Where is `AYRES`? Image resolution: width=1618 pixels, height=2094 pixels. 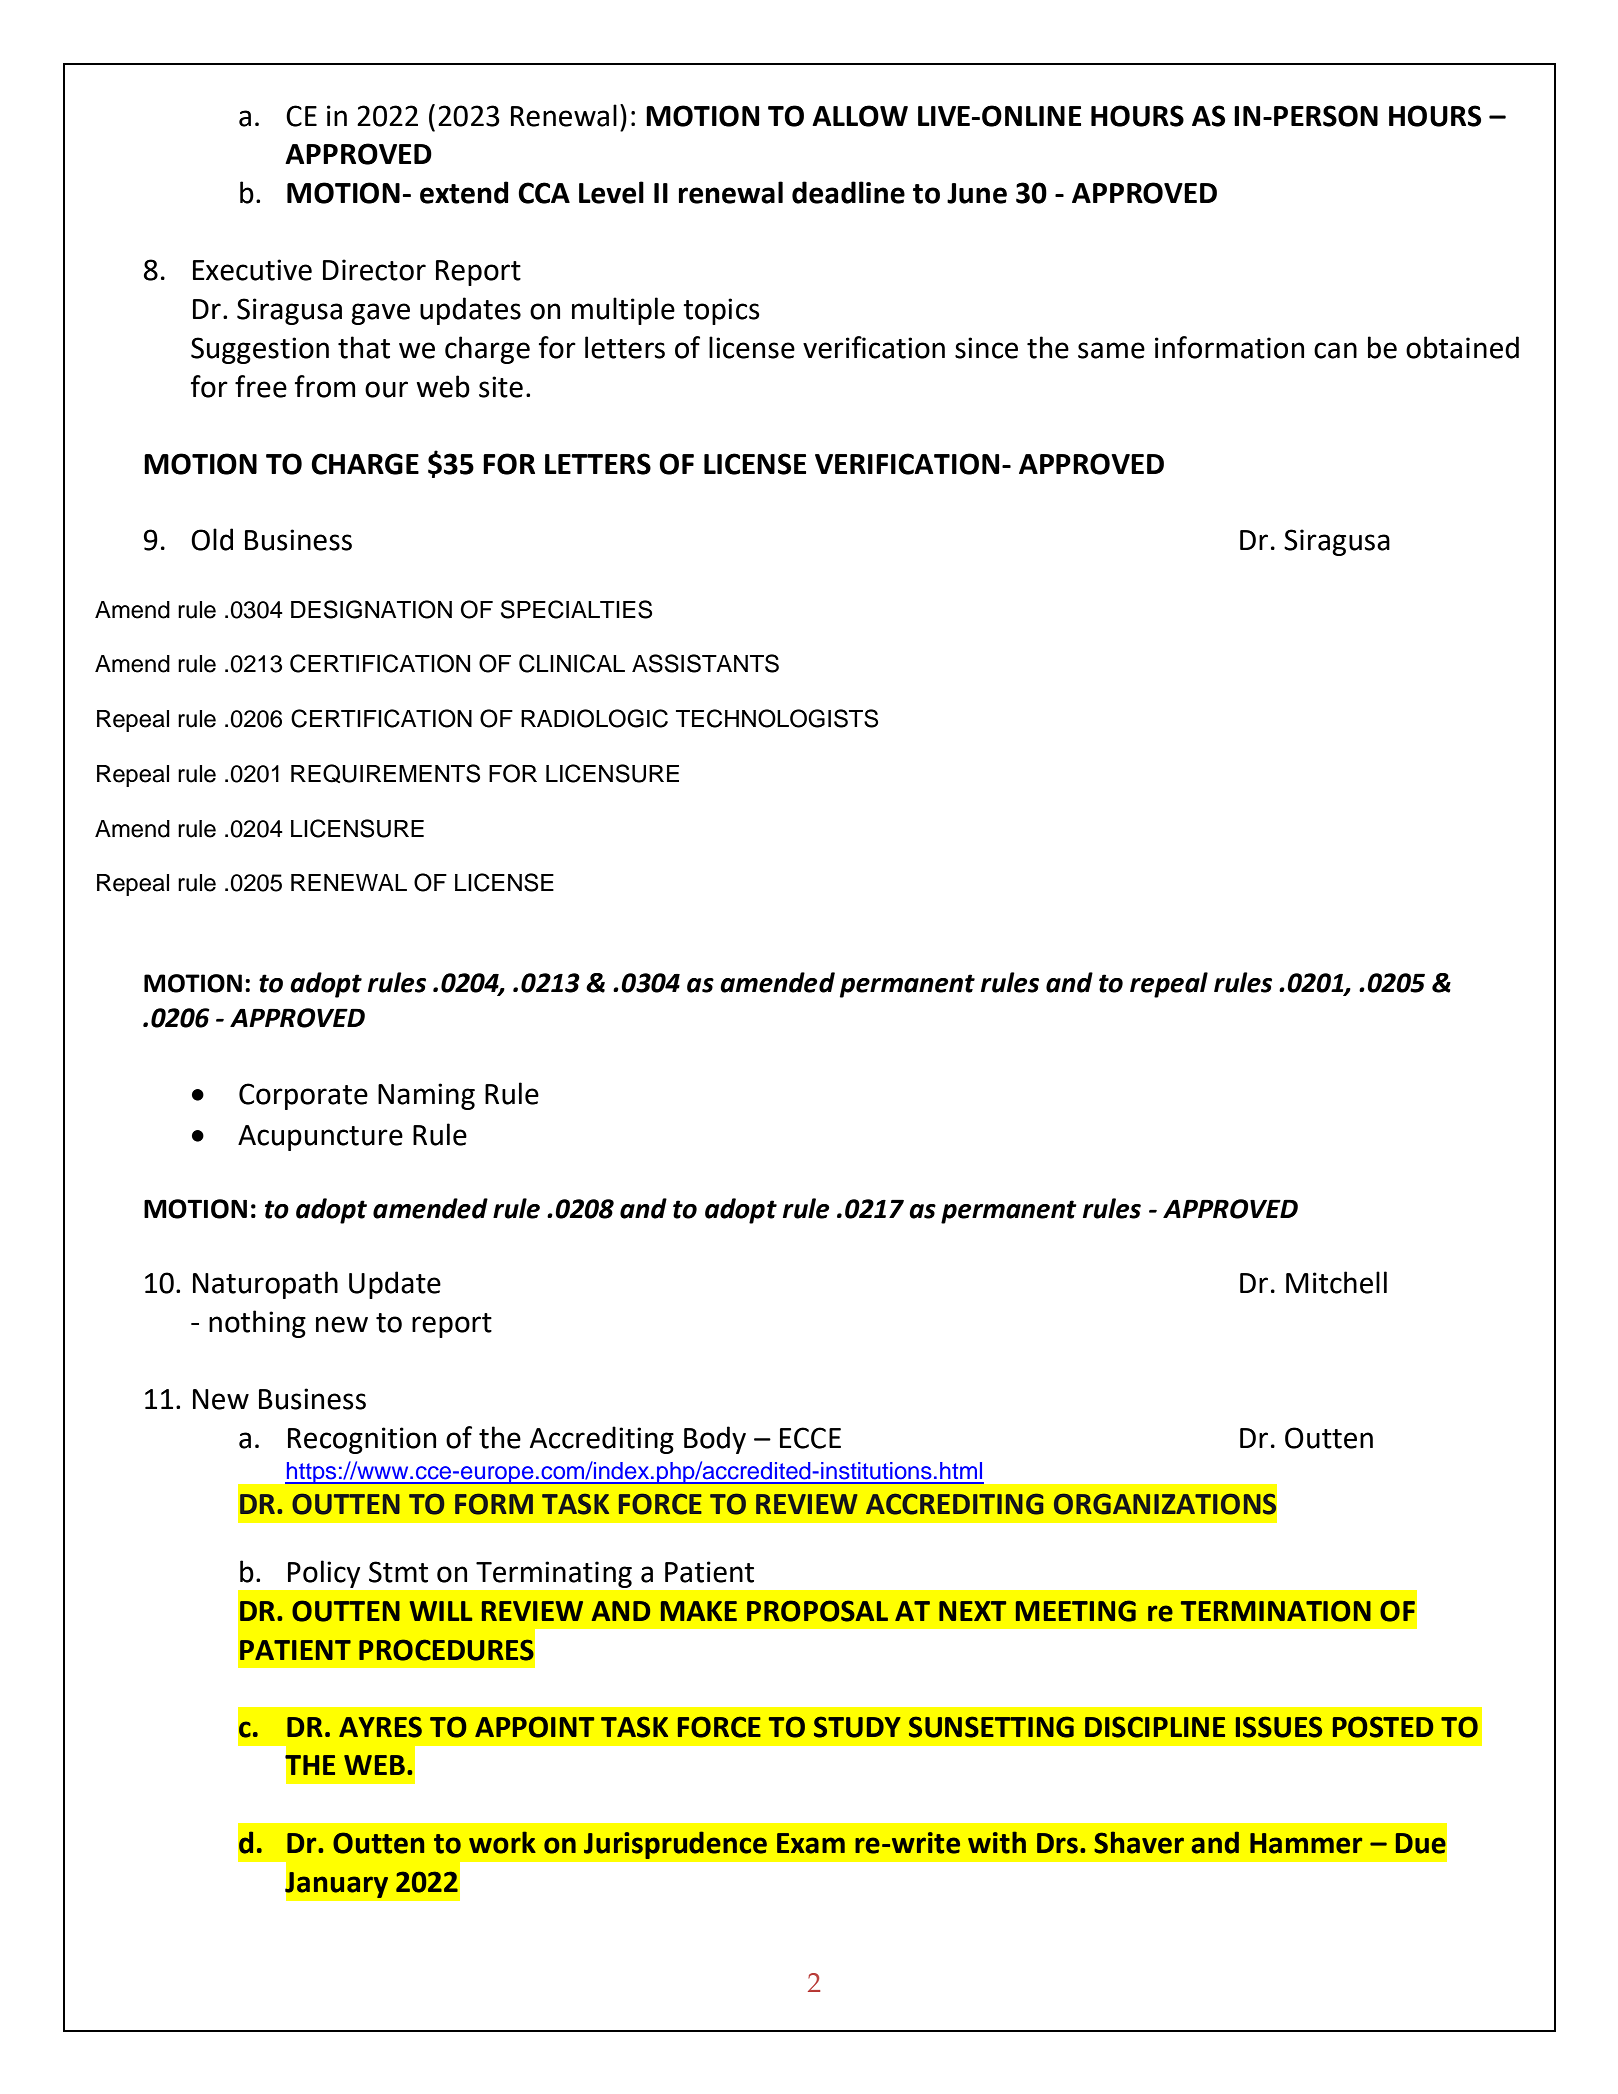
AYRES is located at coordinates (380, 1727).
